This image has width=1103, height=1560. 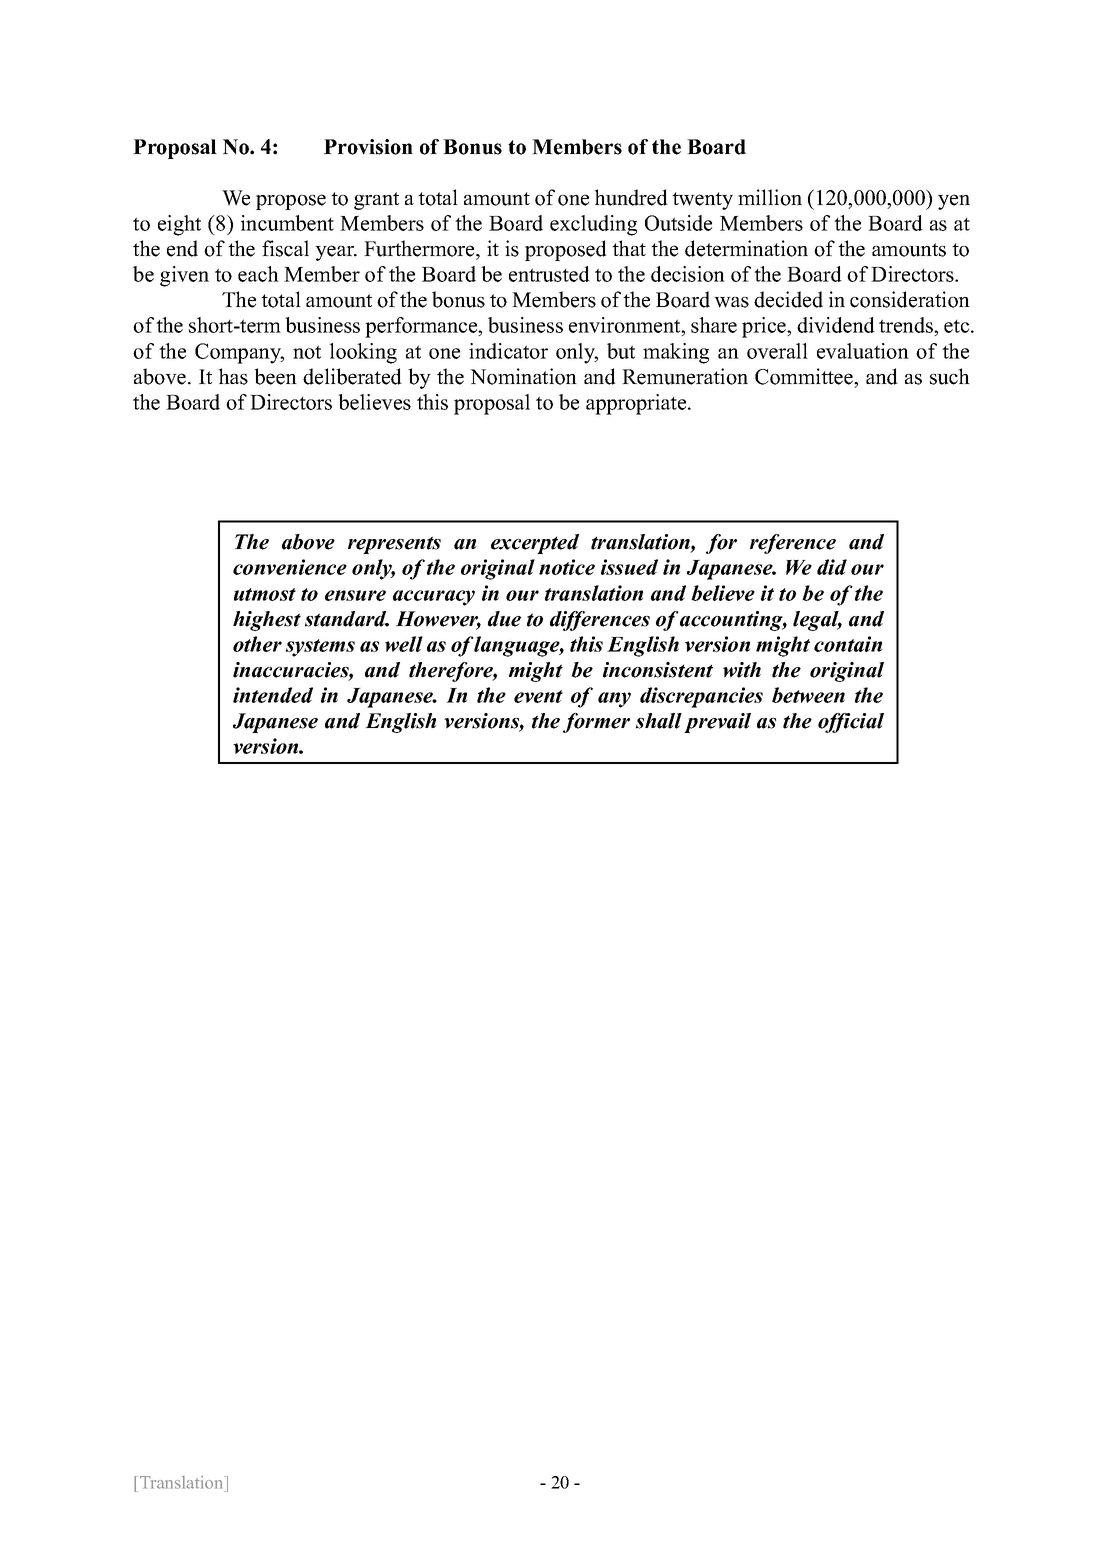 What do you see at coordinates (621, 351) in the image?
I see `but` at bounding box center [621, 351].
